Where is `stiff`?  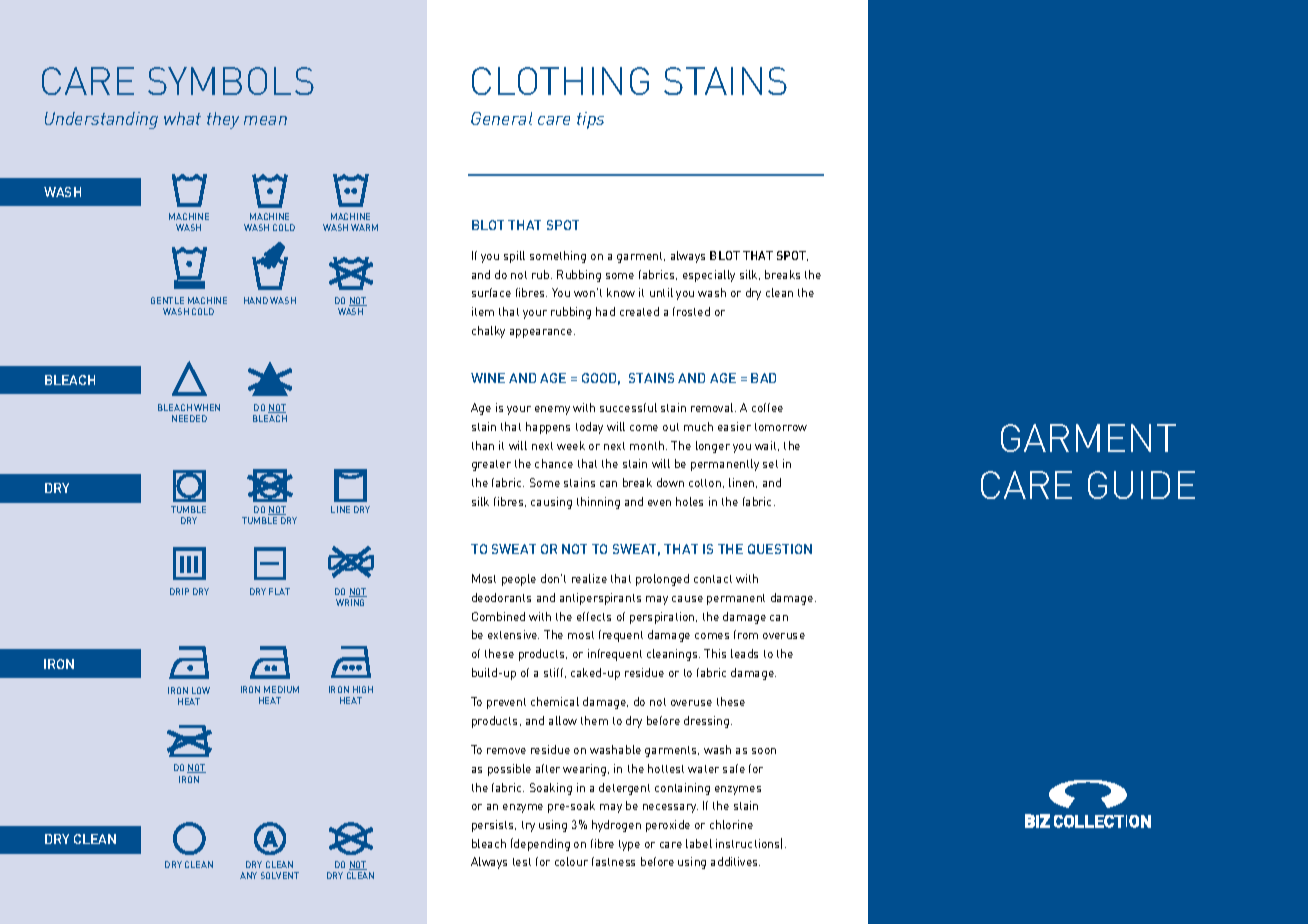
stiff is located at coordinates (555, 673).
